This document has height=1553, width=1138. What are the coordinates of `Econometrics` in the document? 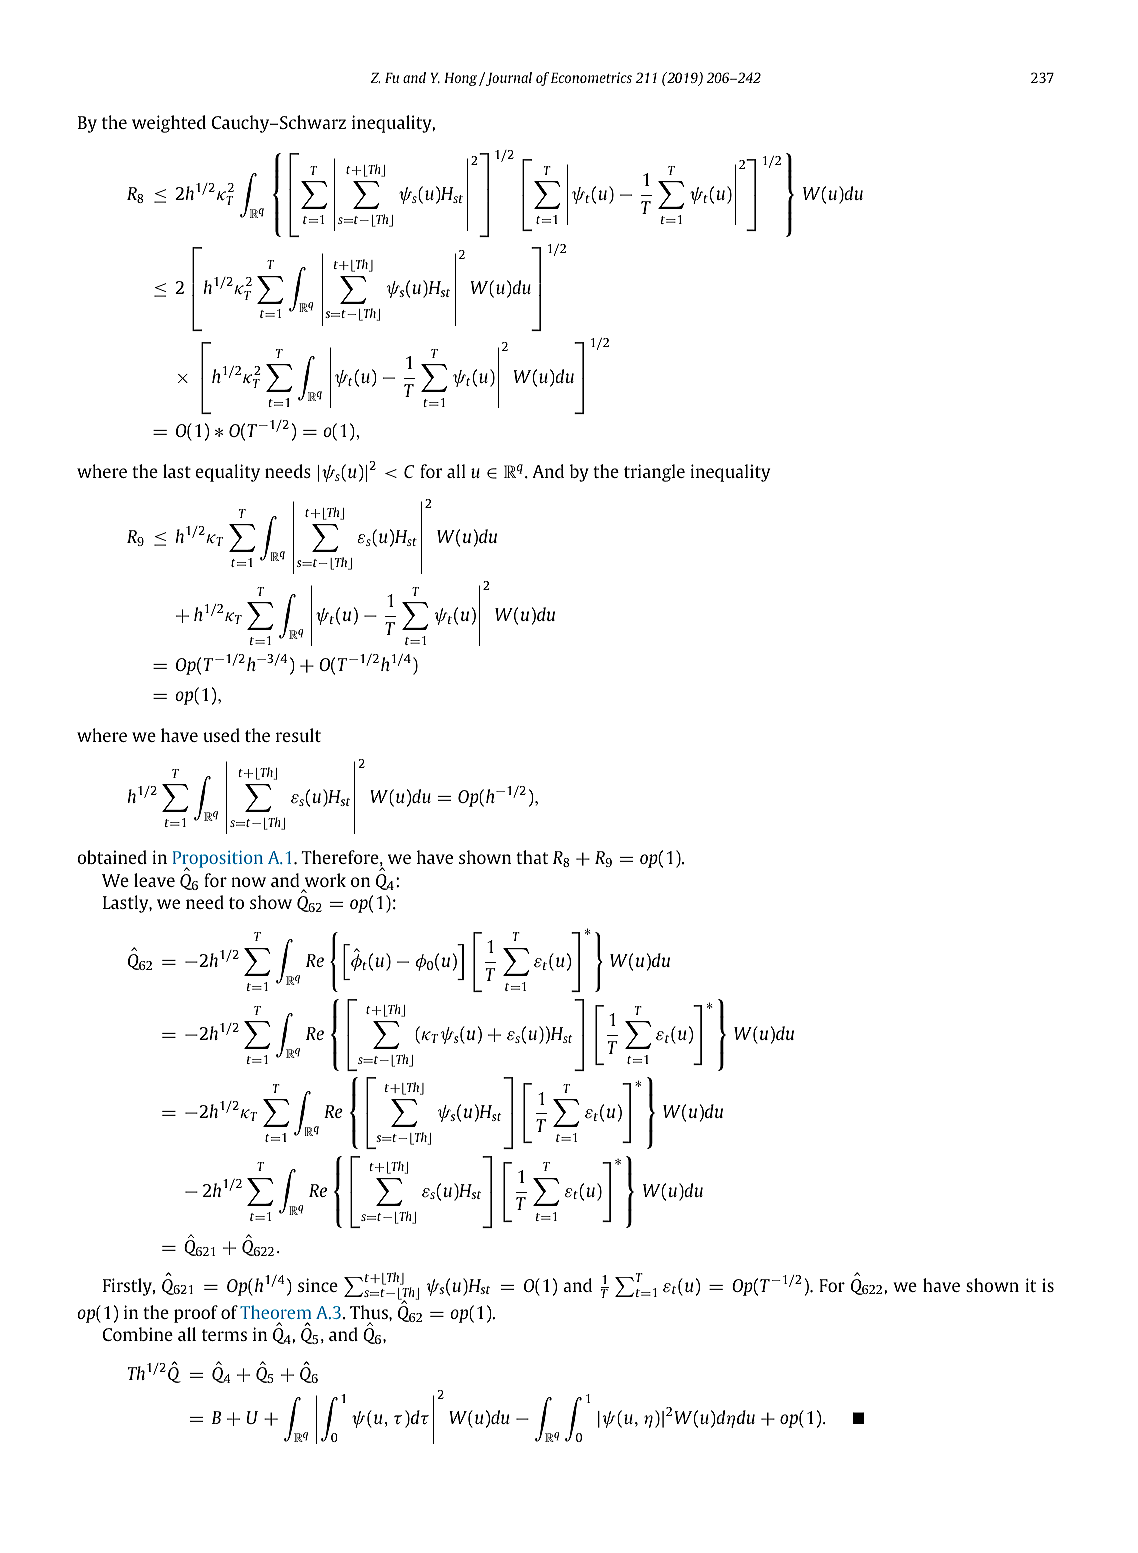 It's located at (591, 77).
